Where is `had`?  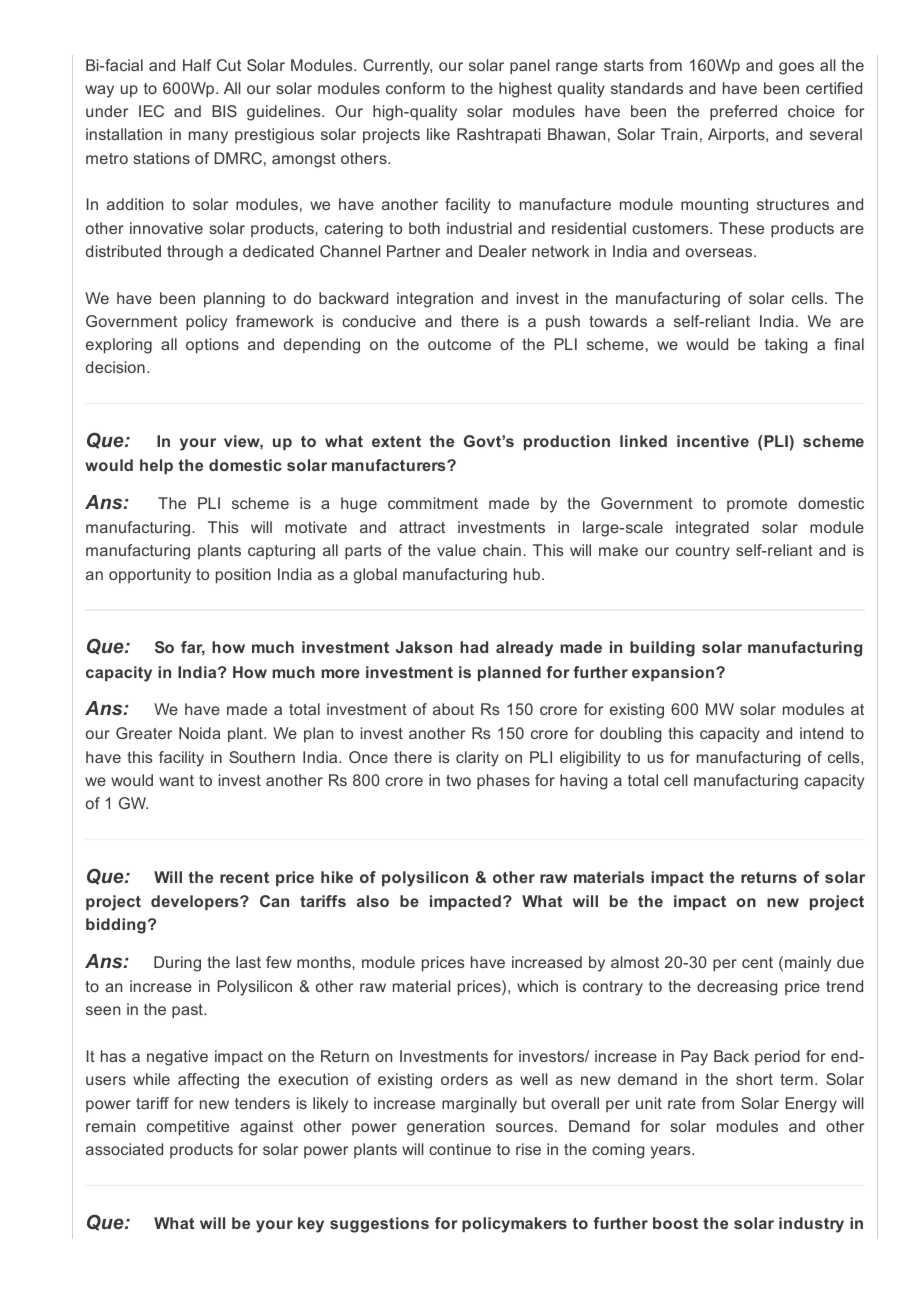 had is located at coordinates (474, 647).
